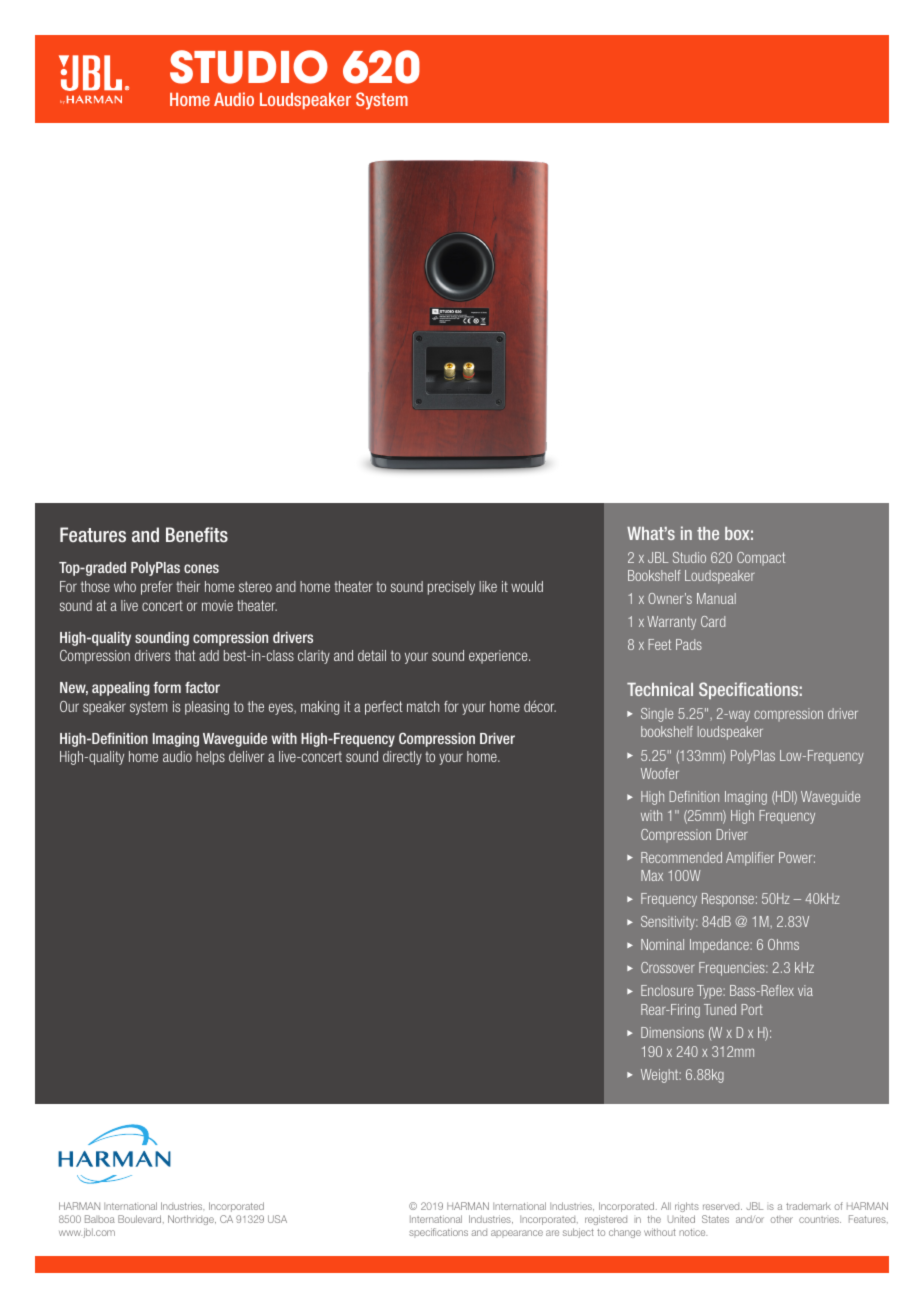  What do you see at coordinates (451, 588) in the screenshot?
I see `precisely` at bounding box center [451, 588].
